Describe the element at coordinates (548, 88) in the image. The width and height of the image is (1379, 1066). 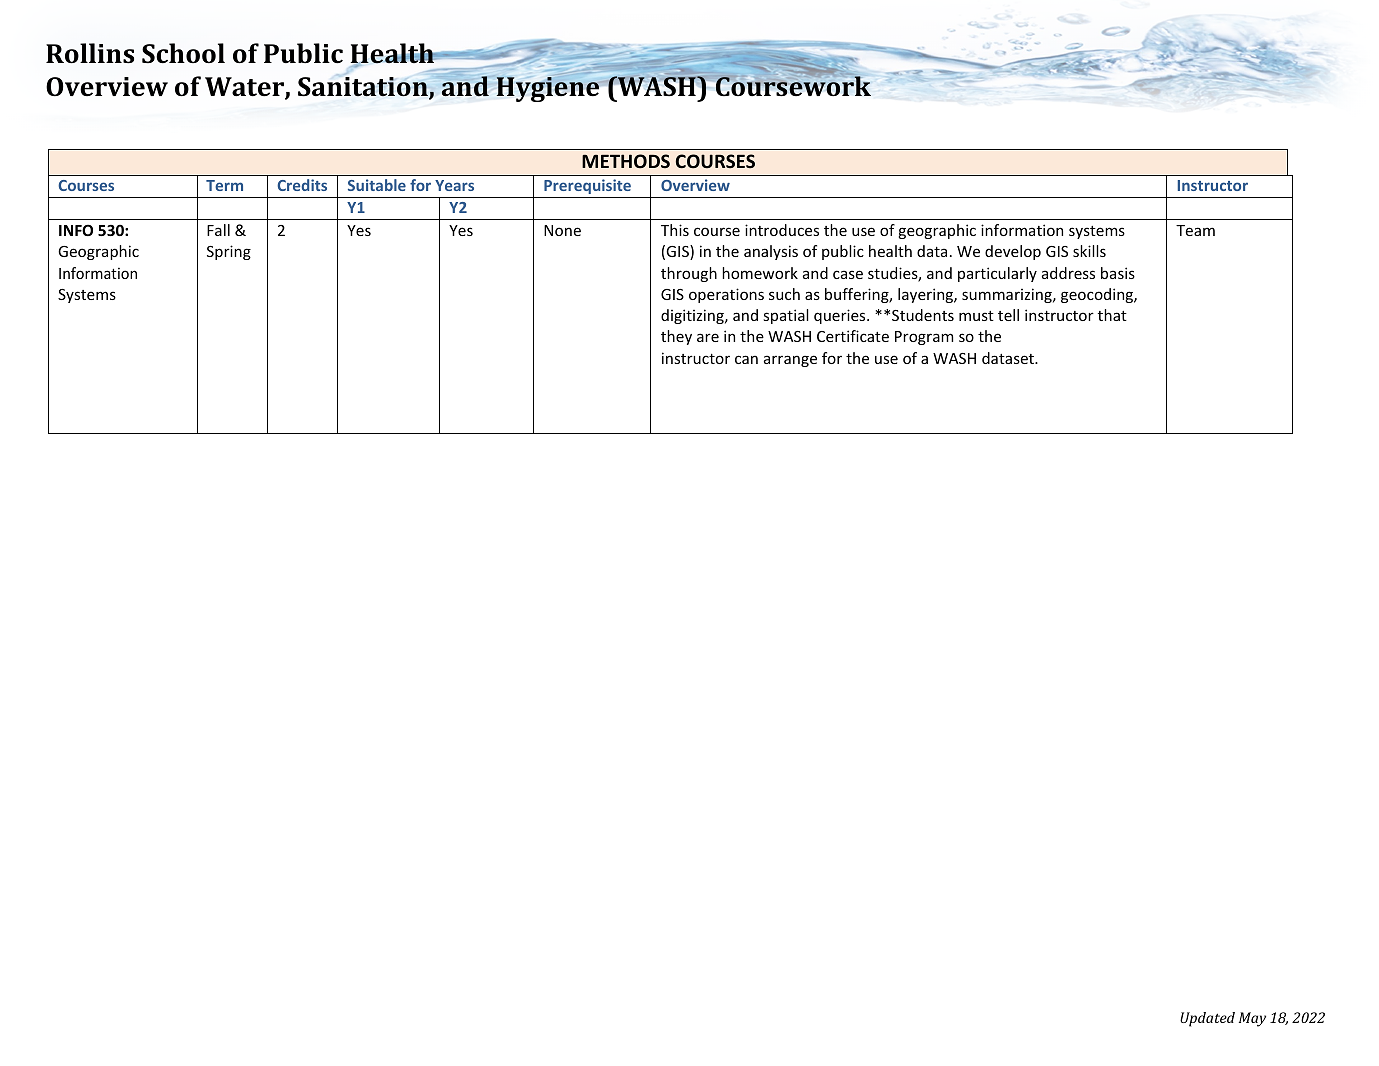
I see `Hygiene` at that location.
